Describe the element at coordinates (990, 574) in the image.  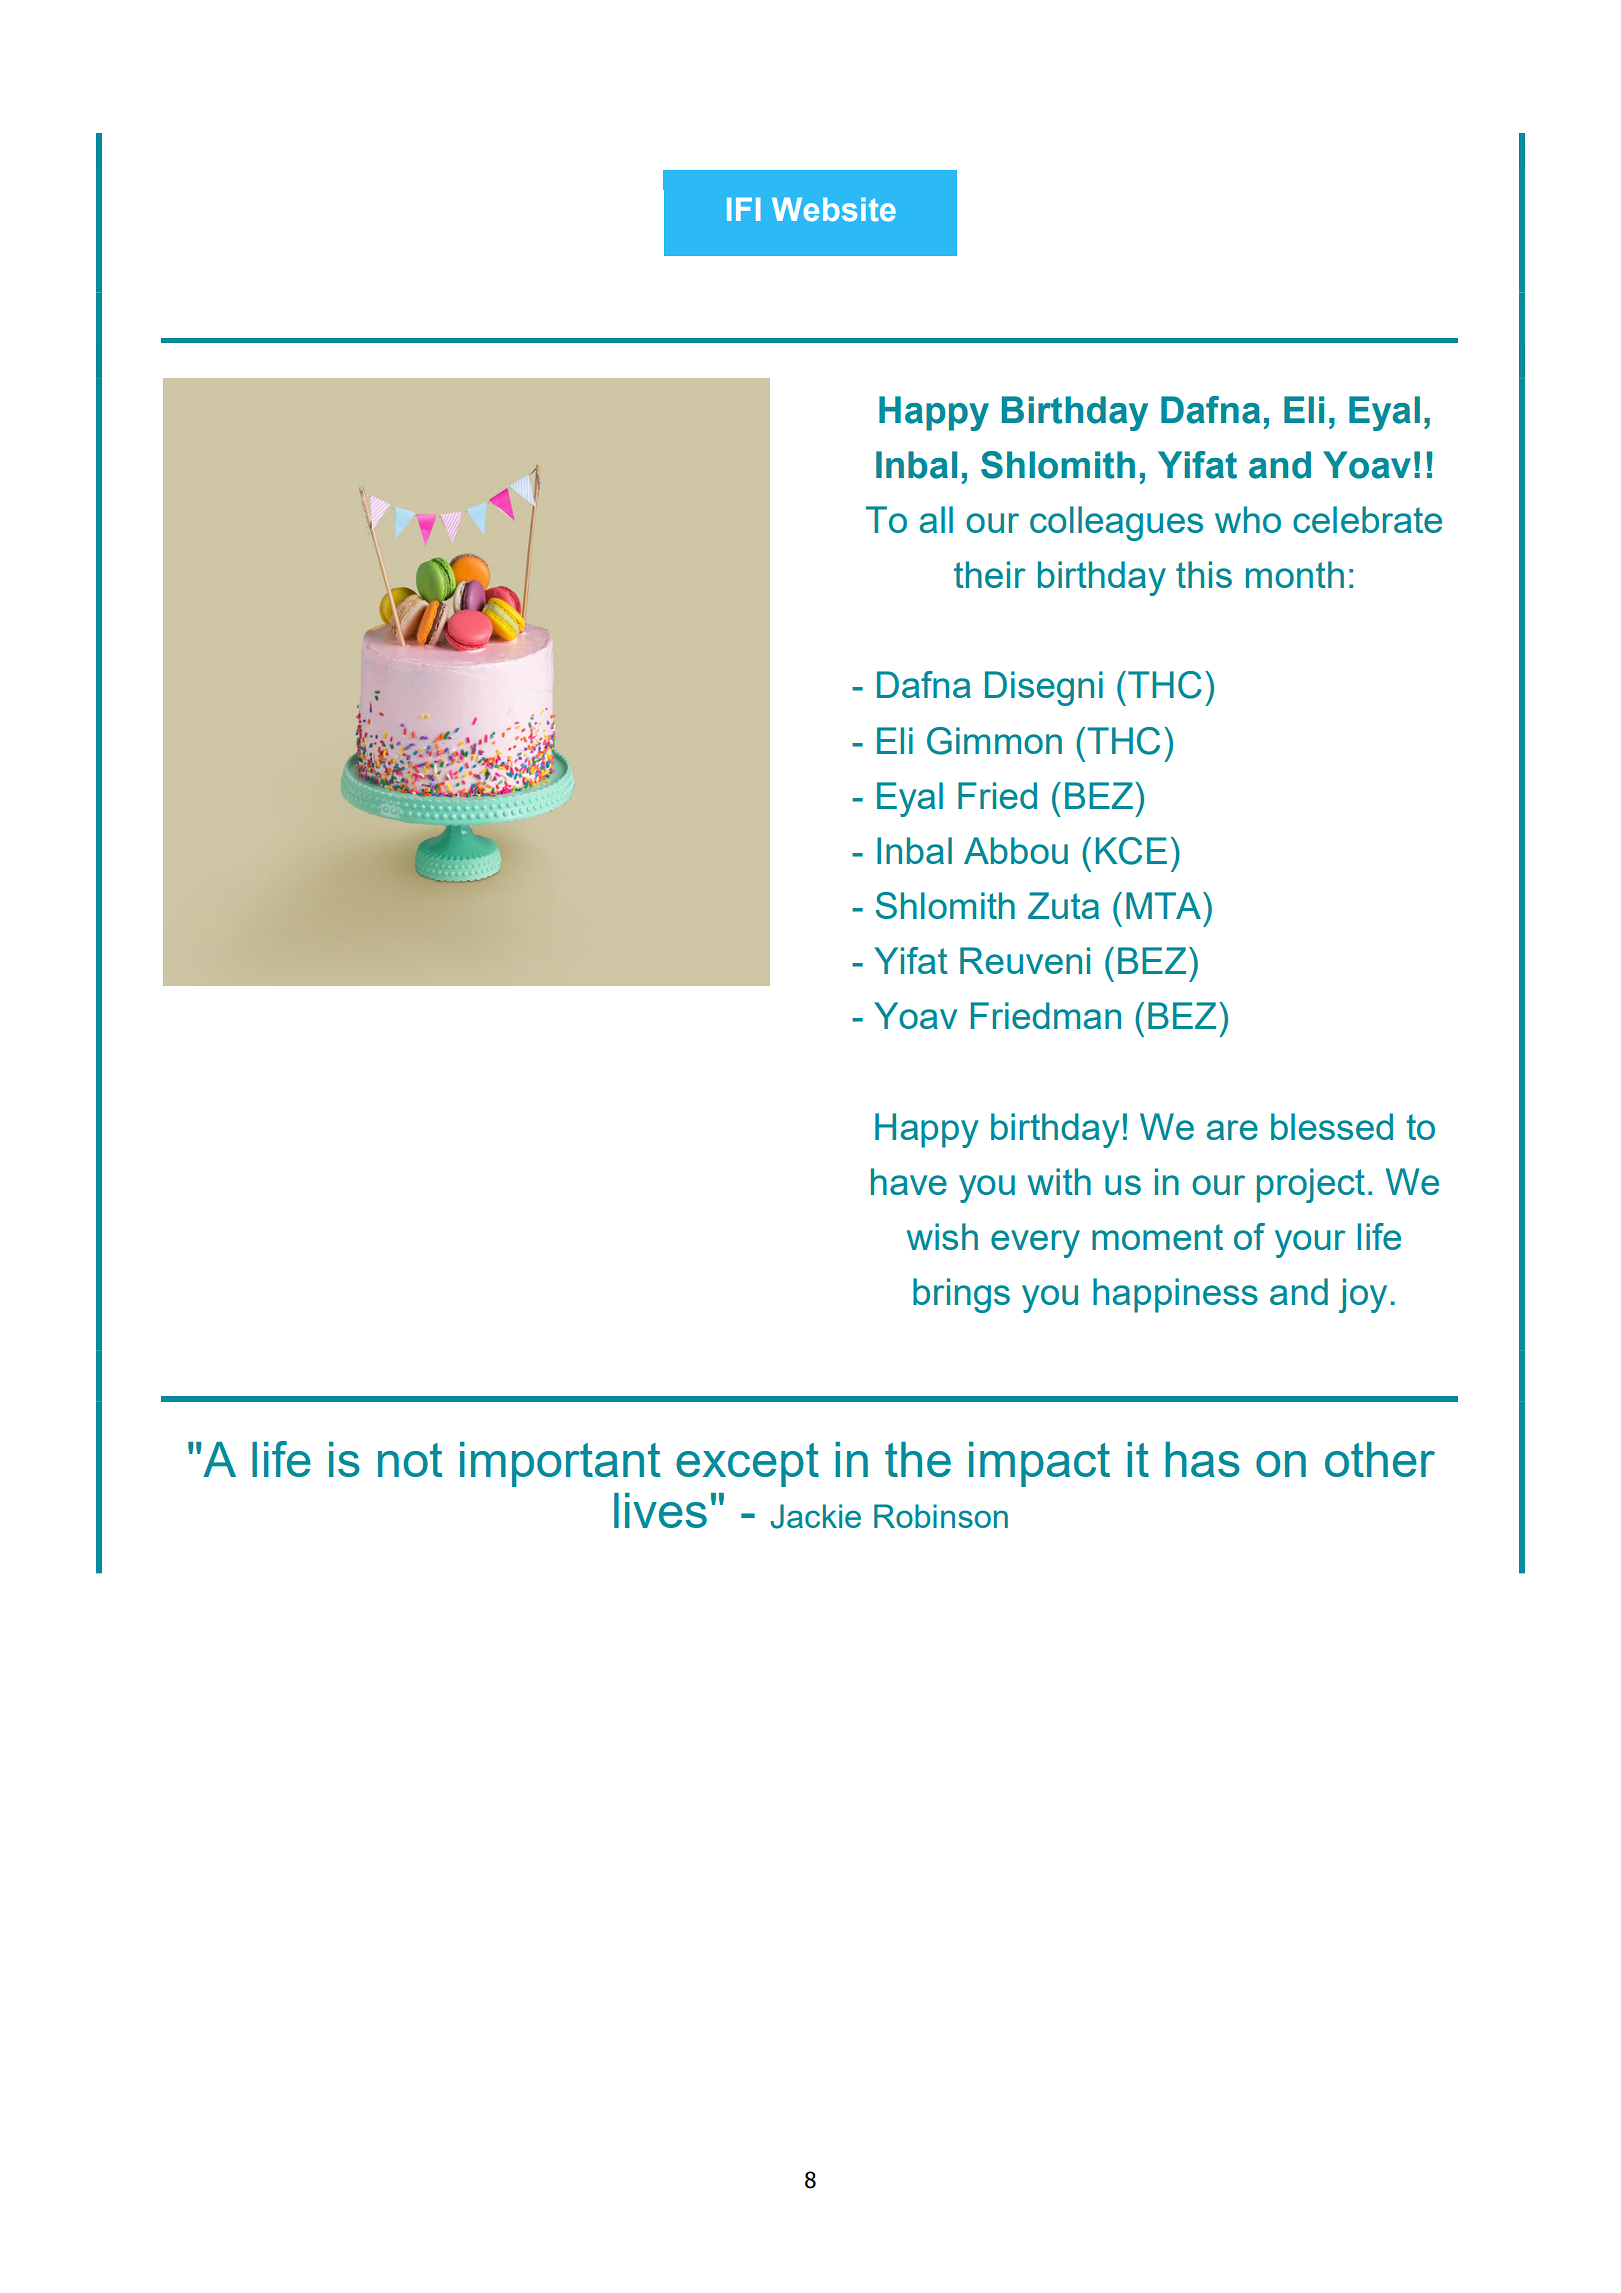
I see `their` at that location.
